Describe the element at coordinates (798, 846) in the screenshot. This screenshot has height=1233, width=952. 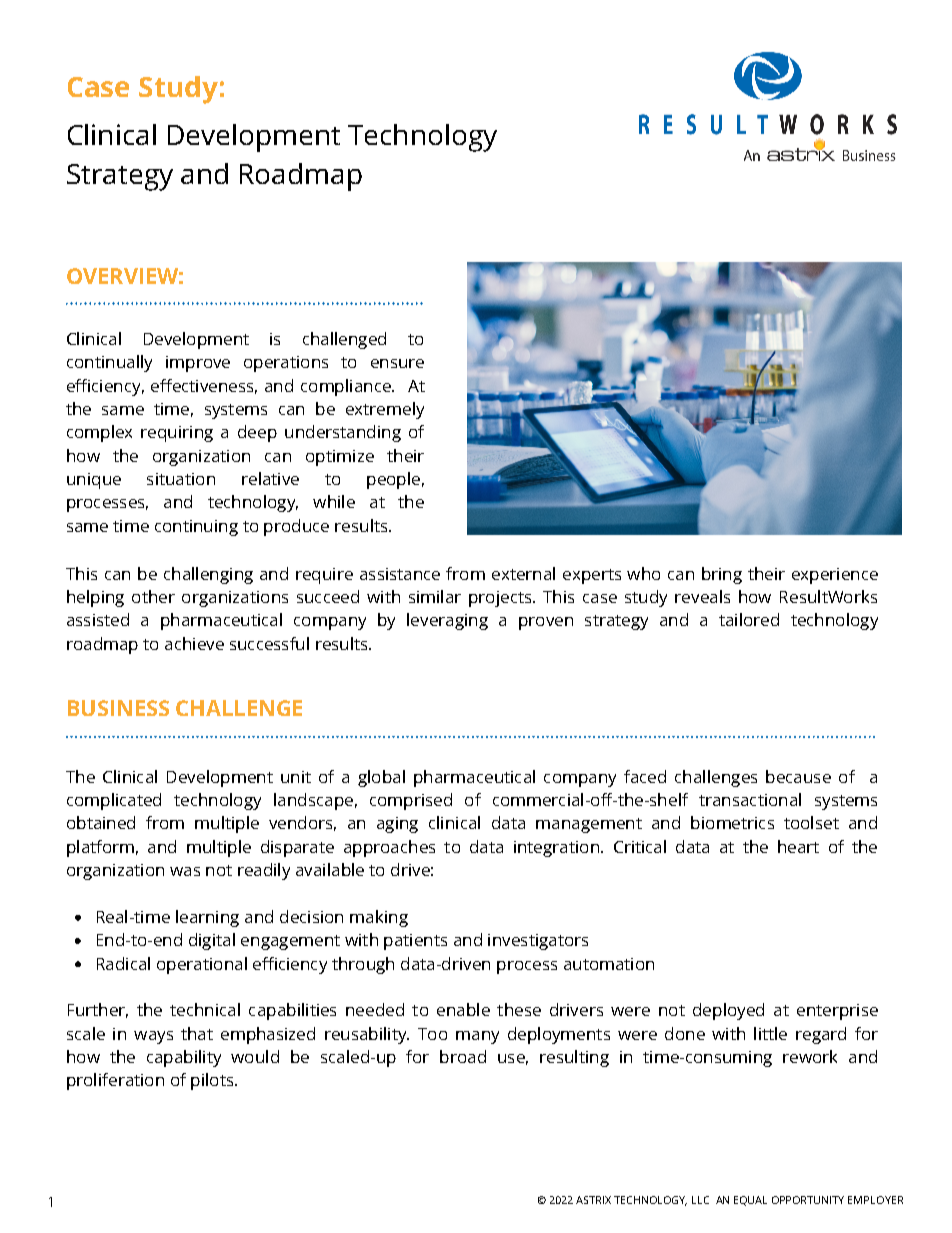
I see `heart` at that location.
